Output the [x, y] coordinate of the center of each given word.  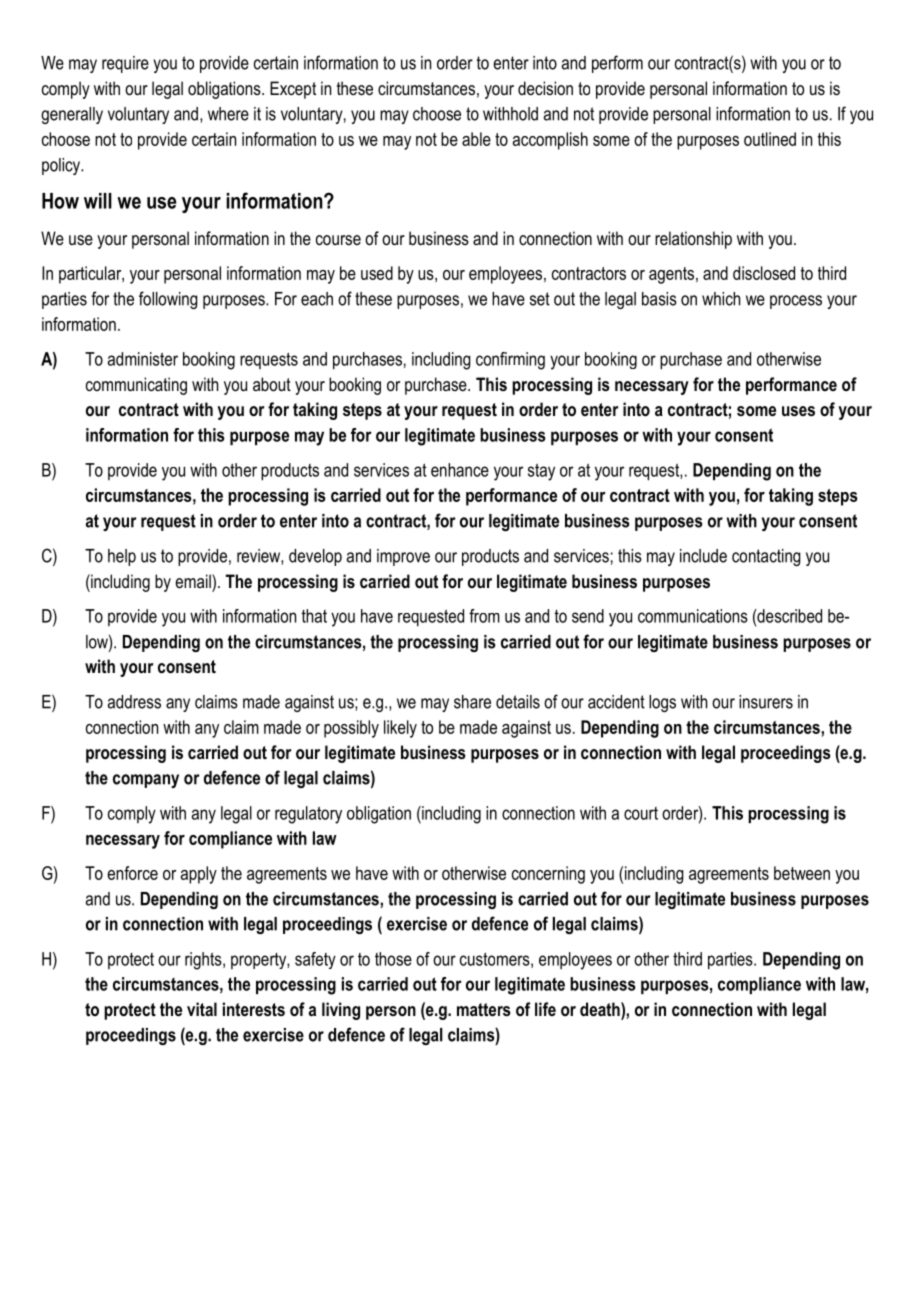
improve [403, 557]
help [122, 557]
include [703, 556]
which [721, 299]
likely [400, 729]
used [377, 273]
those [393, 959]
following [168, 300]
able [476, 139]
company [146, 781]
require [125, 64]
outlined [770, 139]
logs [662, 703]
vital [202, 1009]
